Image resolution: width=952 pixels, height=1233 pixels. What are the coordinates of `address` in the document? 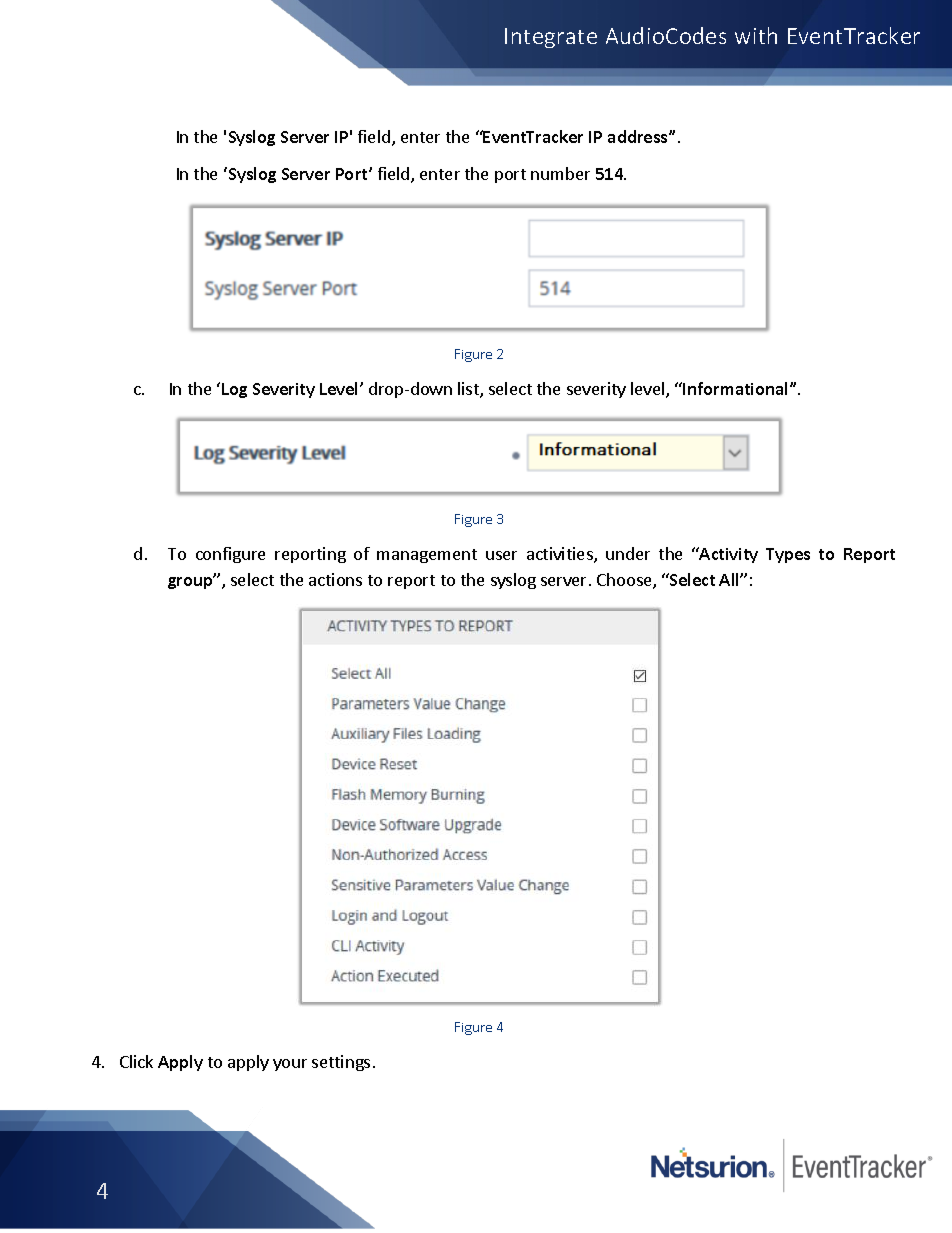 It's located at (639, 136).
